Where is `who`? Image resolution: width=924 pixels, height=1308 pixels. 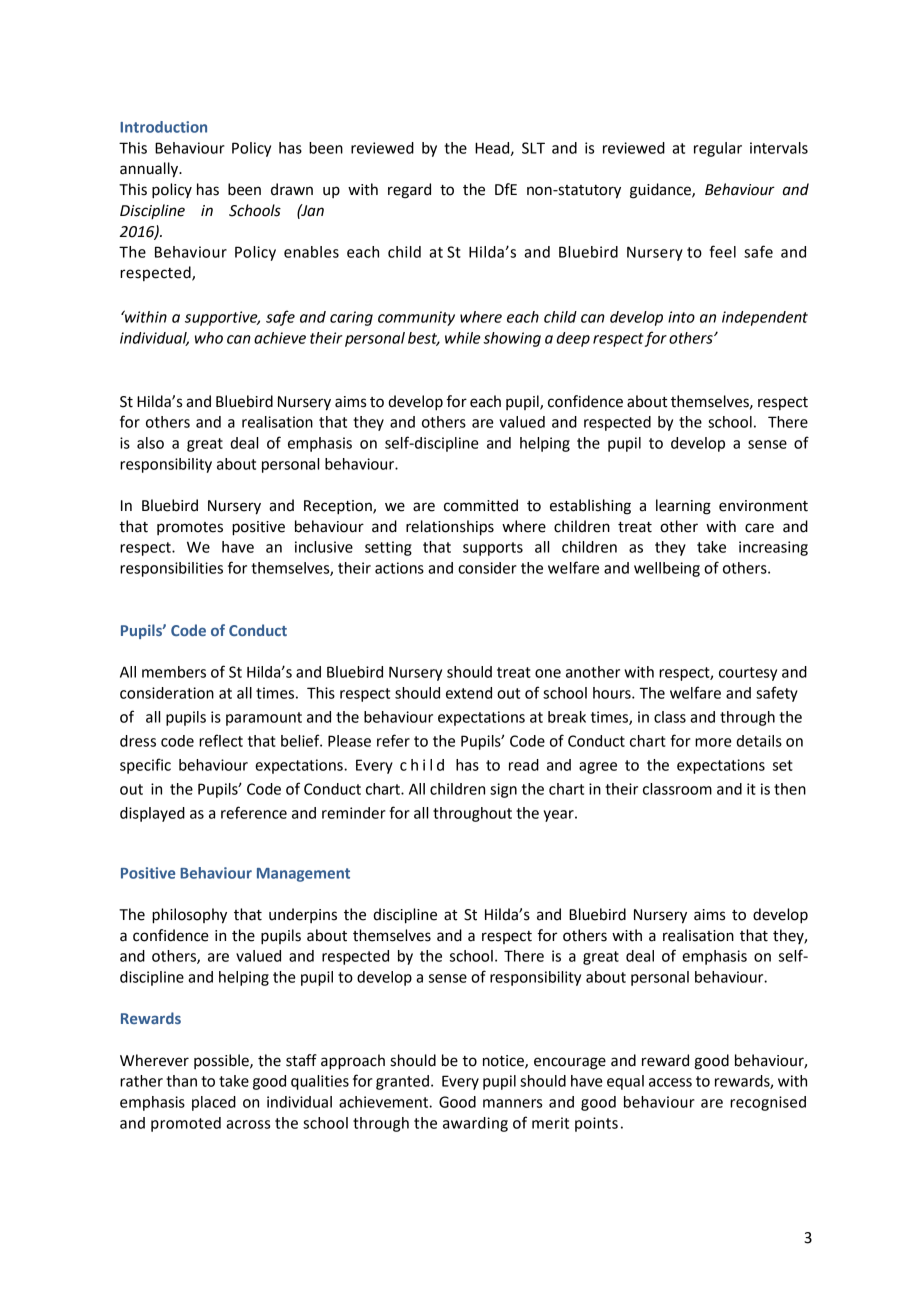
who is located at coordinates (209, 338).
